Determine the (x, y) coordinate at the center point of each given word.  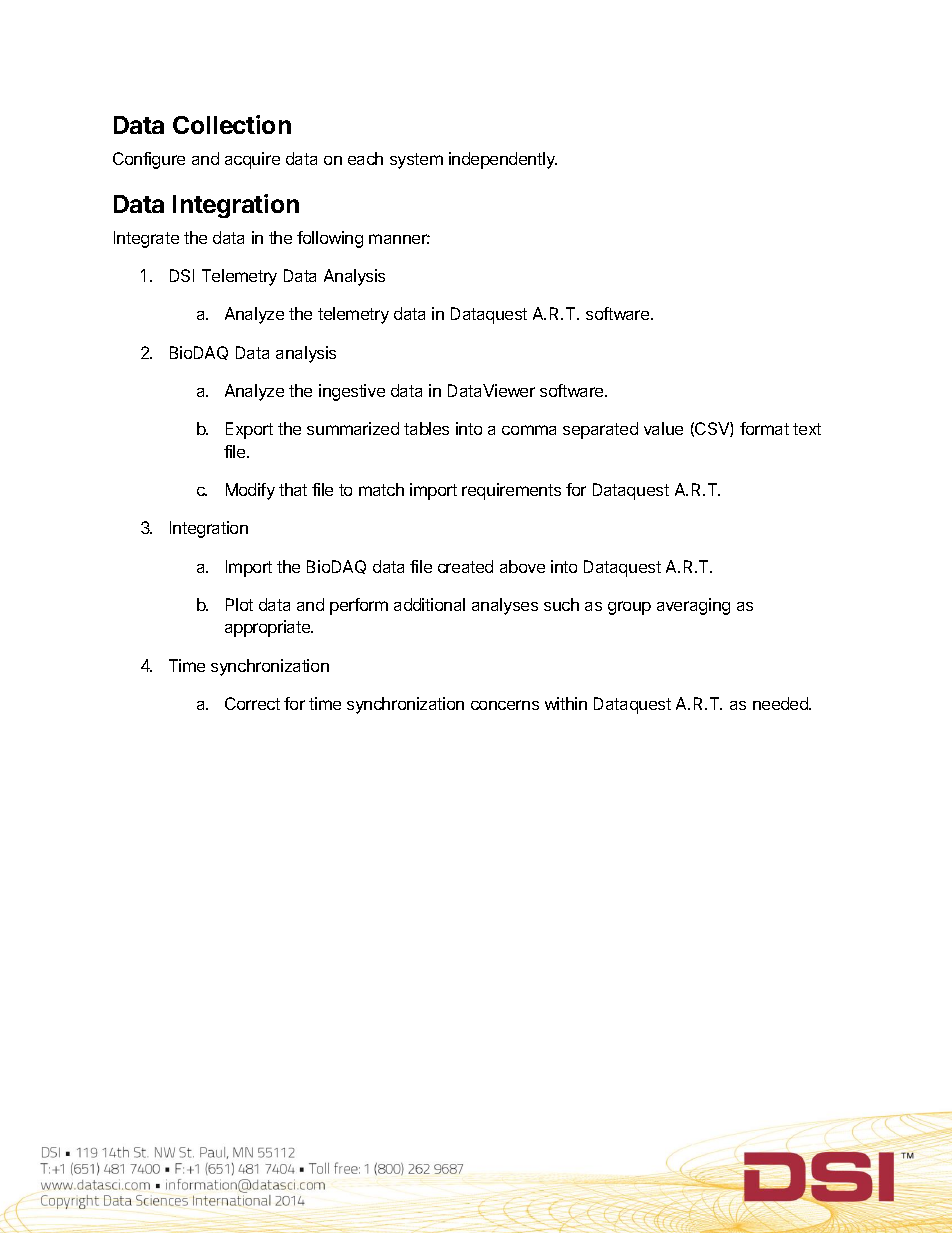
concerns (505, 705)
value (663, 428)
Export (249, 430)
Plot (239, 604)
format (764, 428)
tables (426, 428)
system (416, 161)
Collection (232, 124)
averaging (693, 606)
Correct (252, 703)
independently (503, 160)
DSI (182, 275)
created (465, 566)
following (330, 239)
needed (781, 703)
